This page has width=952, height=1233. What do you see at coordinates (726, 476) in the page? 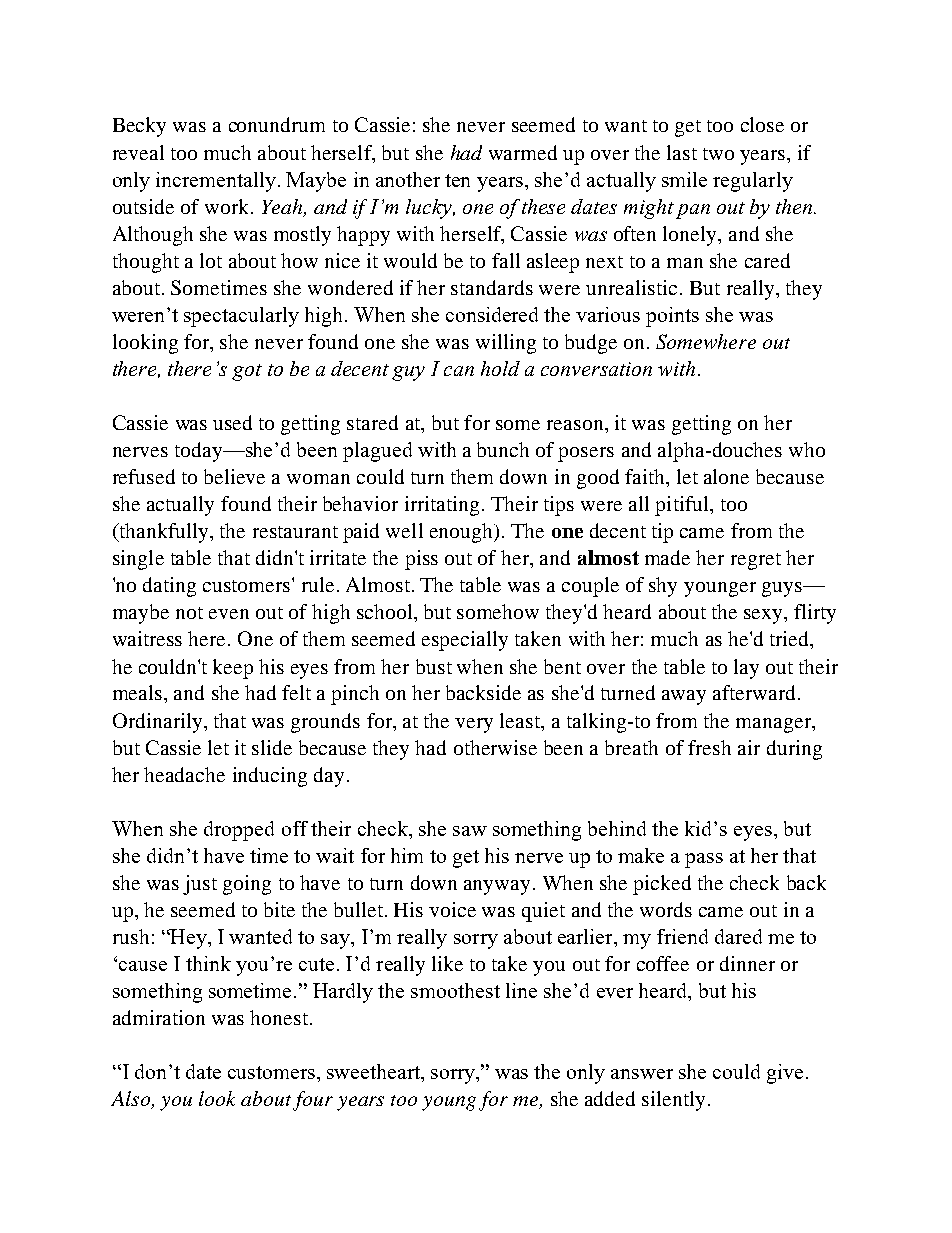
I see `alone` at bounding box center [726, 476].
